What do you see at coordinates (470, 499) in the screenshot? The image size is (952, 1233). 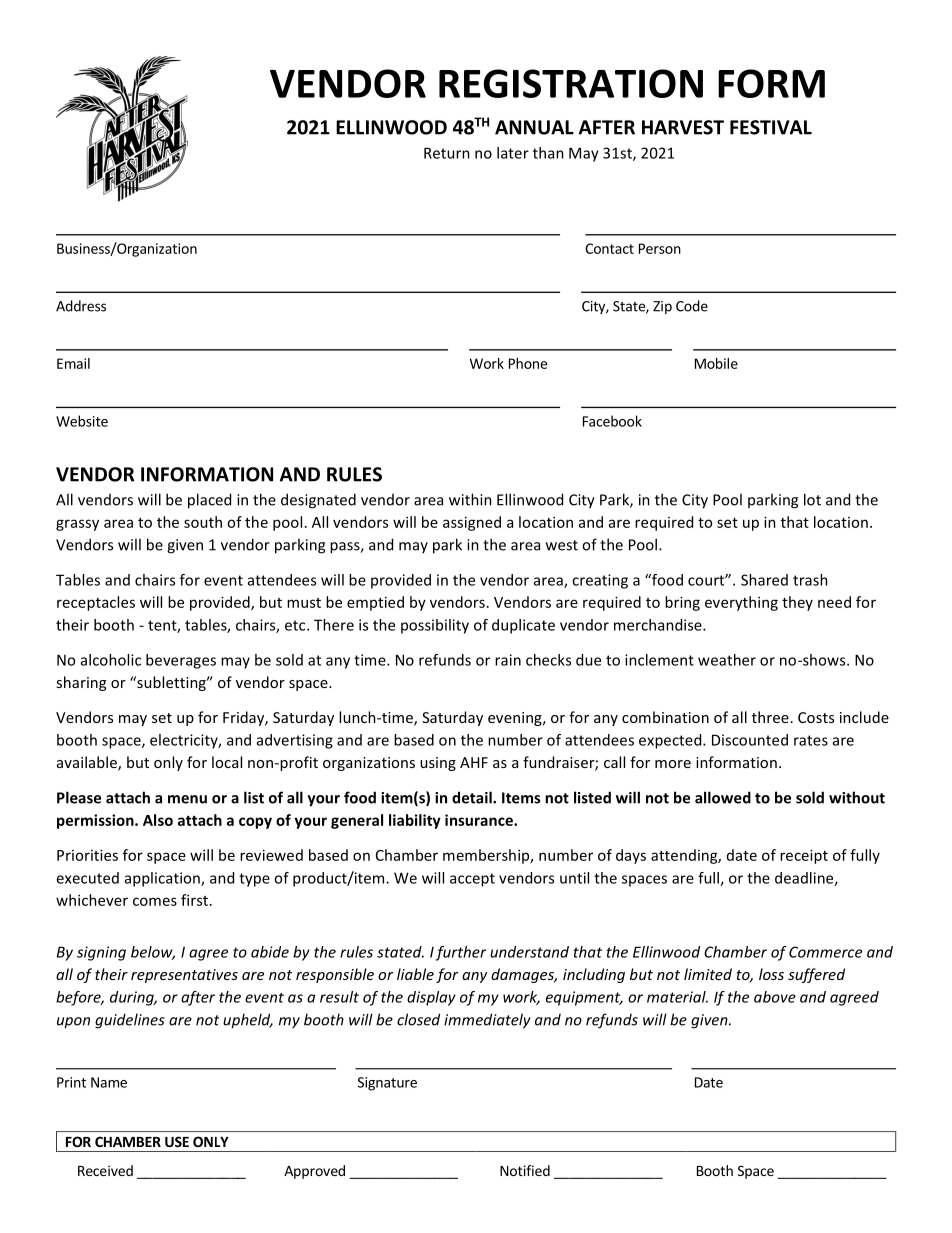 I see `within` at bounding box center [470, 499].
